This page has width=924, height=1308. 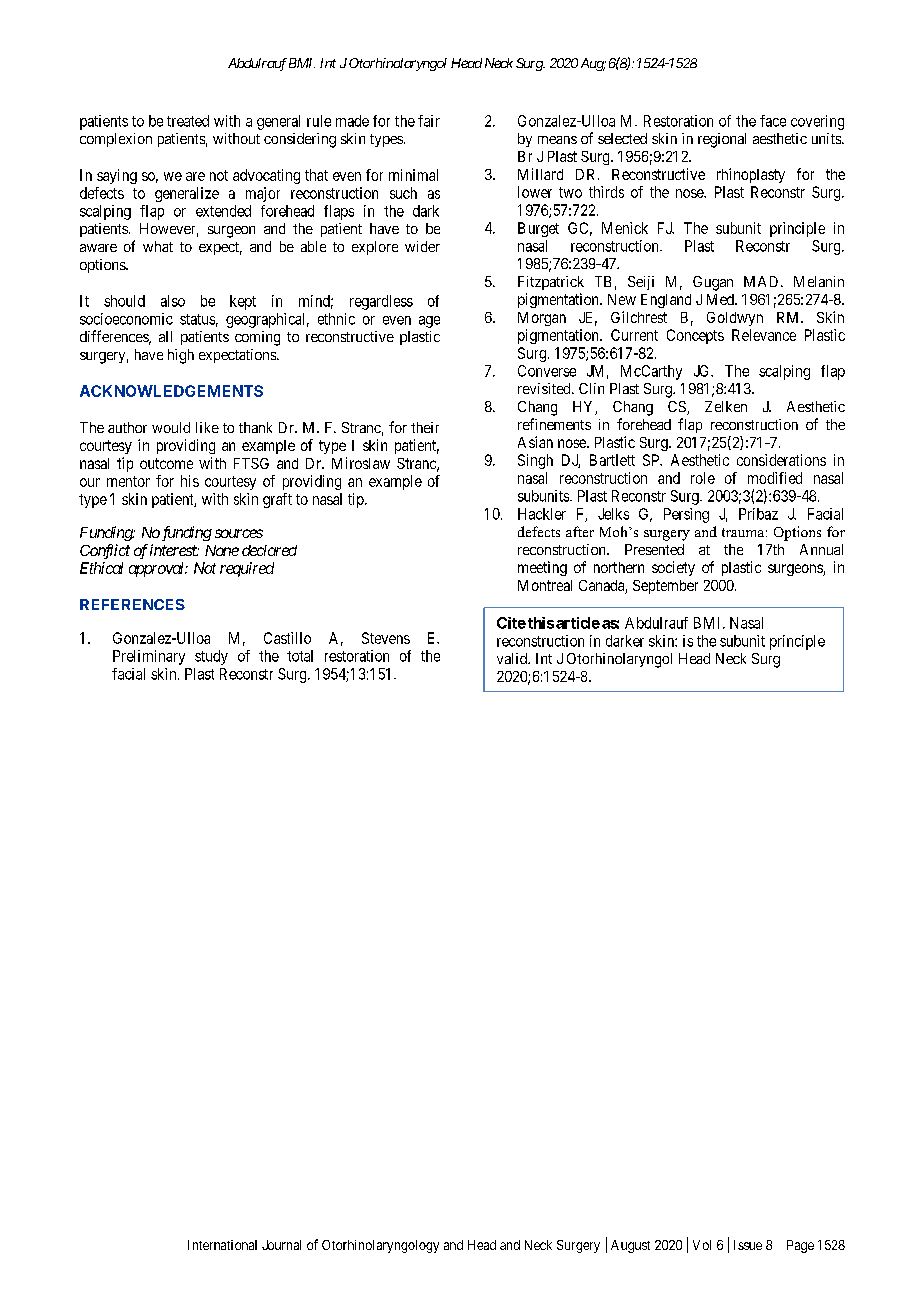 I want to click on Issue, so click(x=748, y=1245).
